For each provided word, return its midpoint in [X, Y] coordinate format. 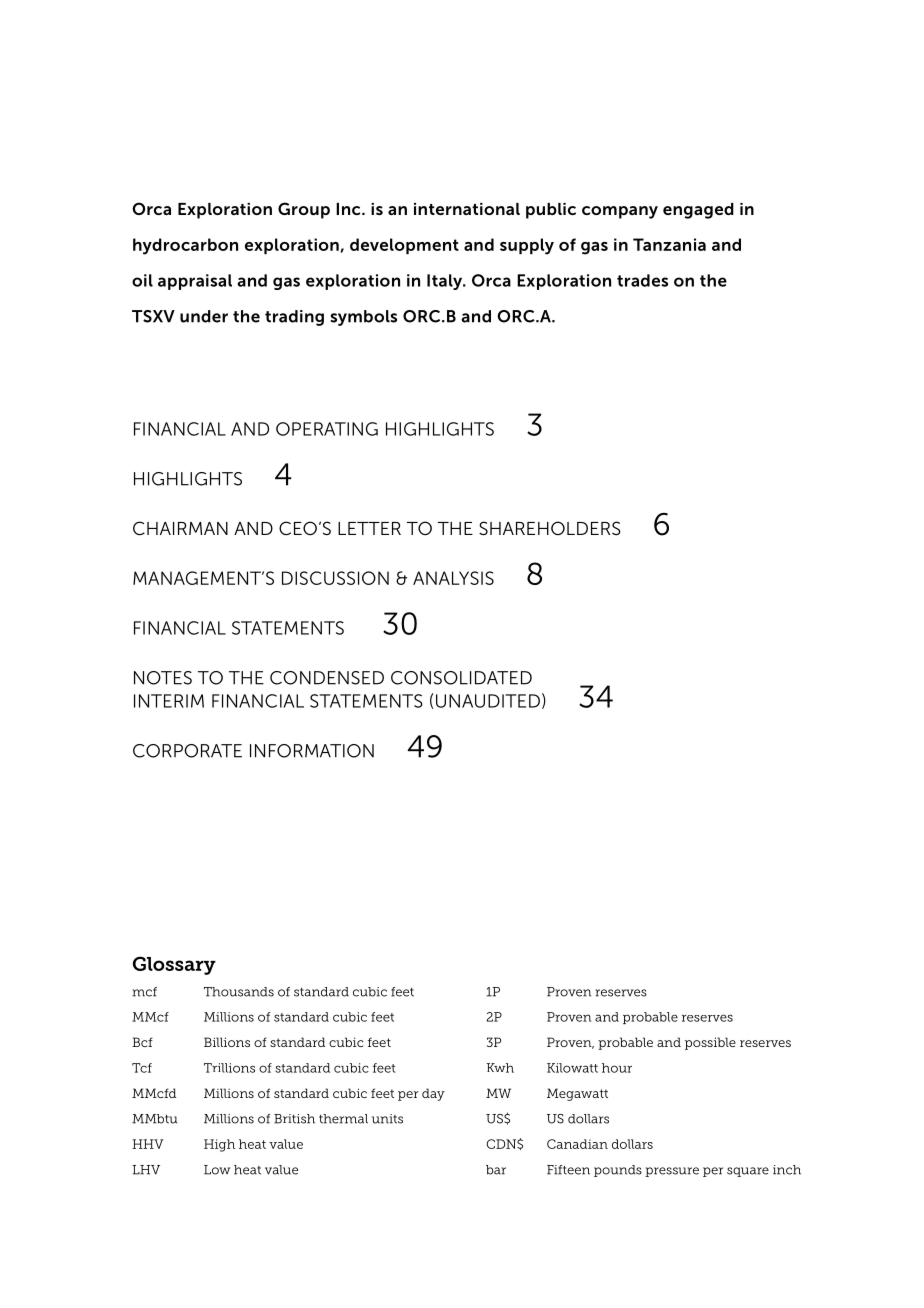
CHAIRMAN [180, 528]
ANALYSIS [453, 578]
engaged [698, 211]
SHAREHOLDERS [550, 528]
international [467, 209]
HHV [148, 1144]
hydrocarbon [185, 246]
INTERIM [169, 701]
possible [710, 1043]
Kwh [500, 1068]
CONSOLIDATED [461, 678]
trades [642, 280]
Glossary [174, 965]
